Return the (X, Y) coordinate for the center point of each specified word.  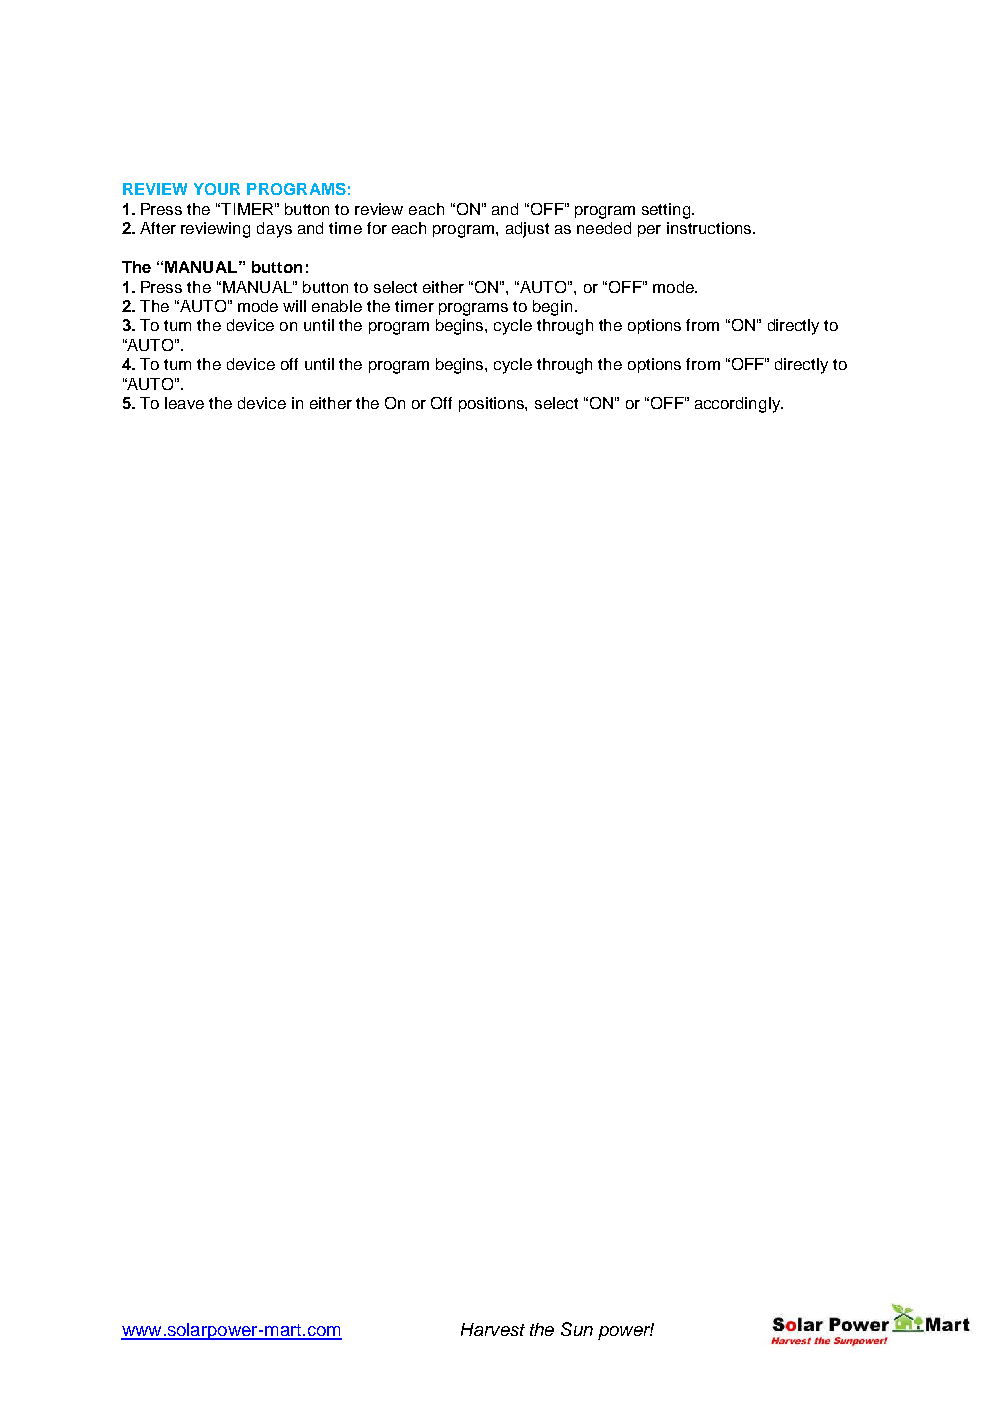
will (294, 306)
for (377, 228)
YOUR (217, 189)
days (274, 230)
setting (667, 211)
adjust (527, 230)
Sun (577, 1329)
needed (604, 228)
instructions (710, 228)
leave (184, 403)
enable (337, 306)
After (158, 228)
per (649, 231)
